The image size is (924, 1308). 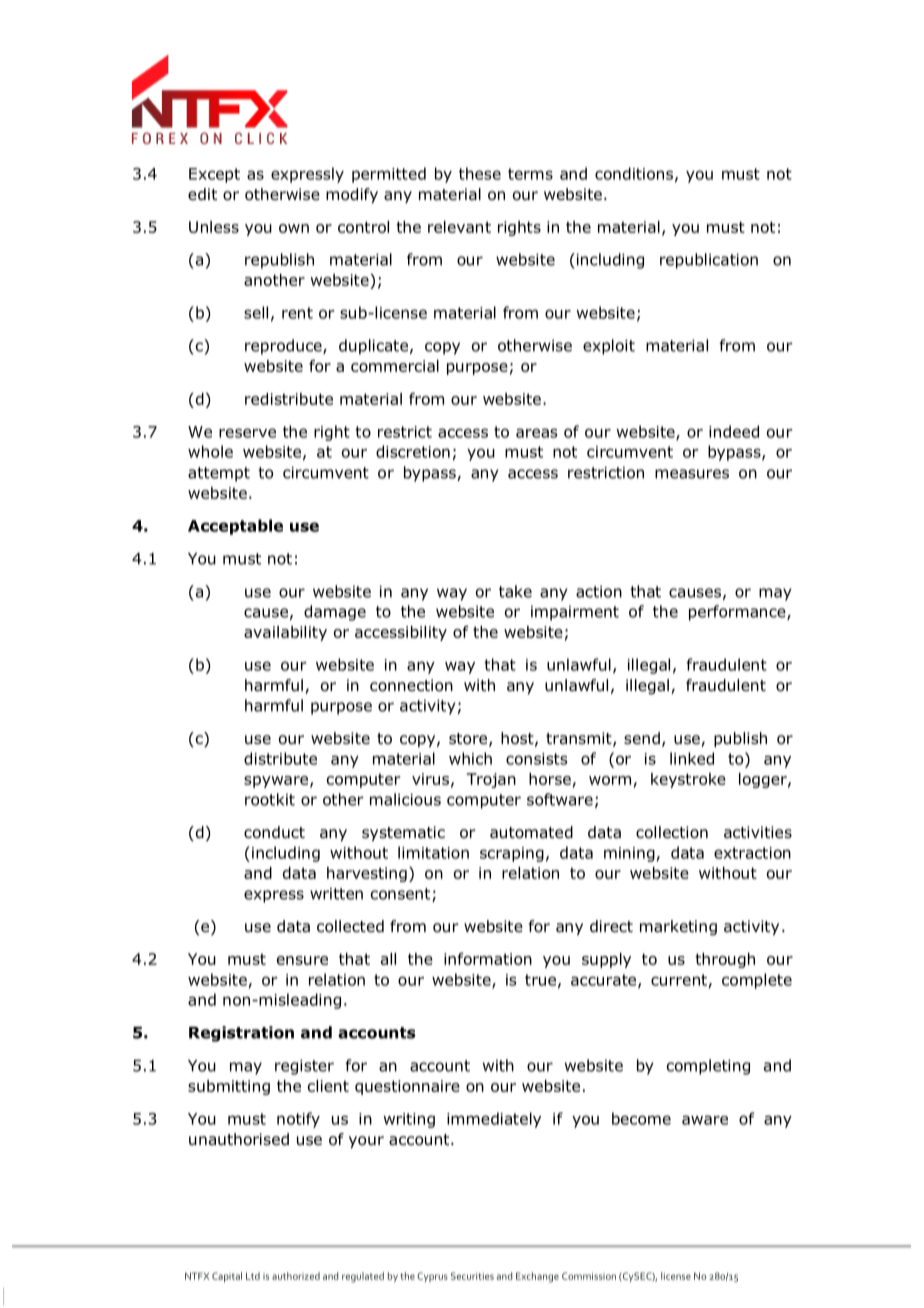 What do you see at coordinates (285, 633) in the document?
I see `availability` at bounding box center [285, 633].
